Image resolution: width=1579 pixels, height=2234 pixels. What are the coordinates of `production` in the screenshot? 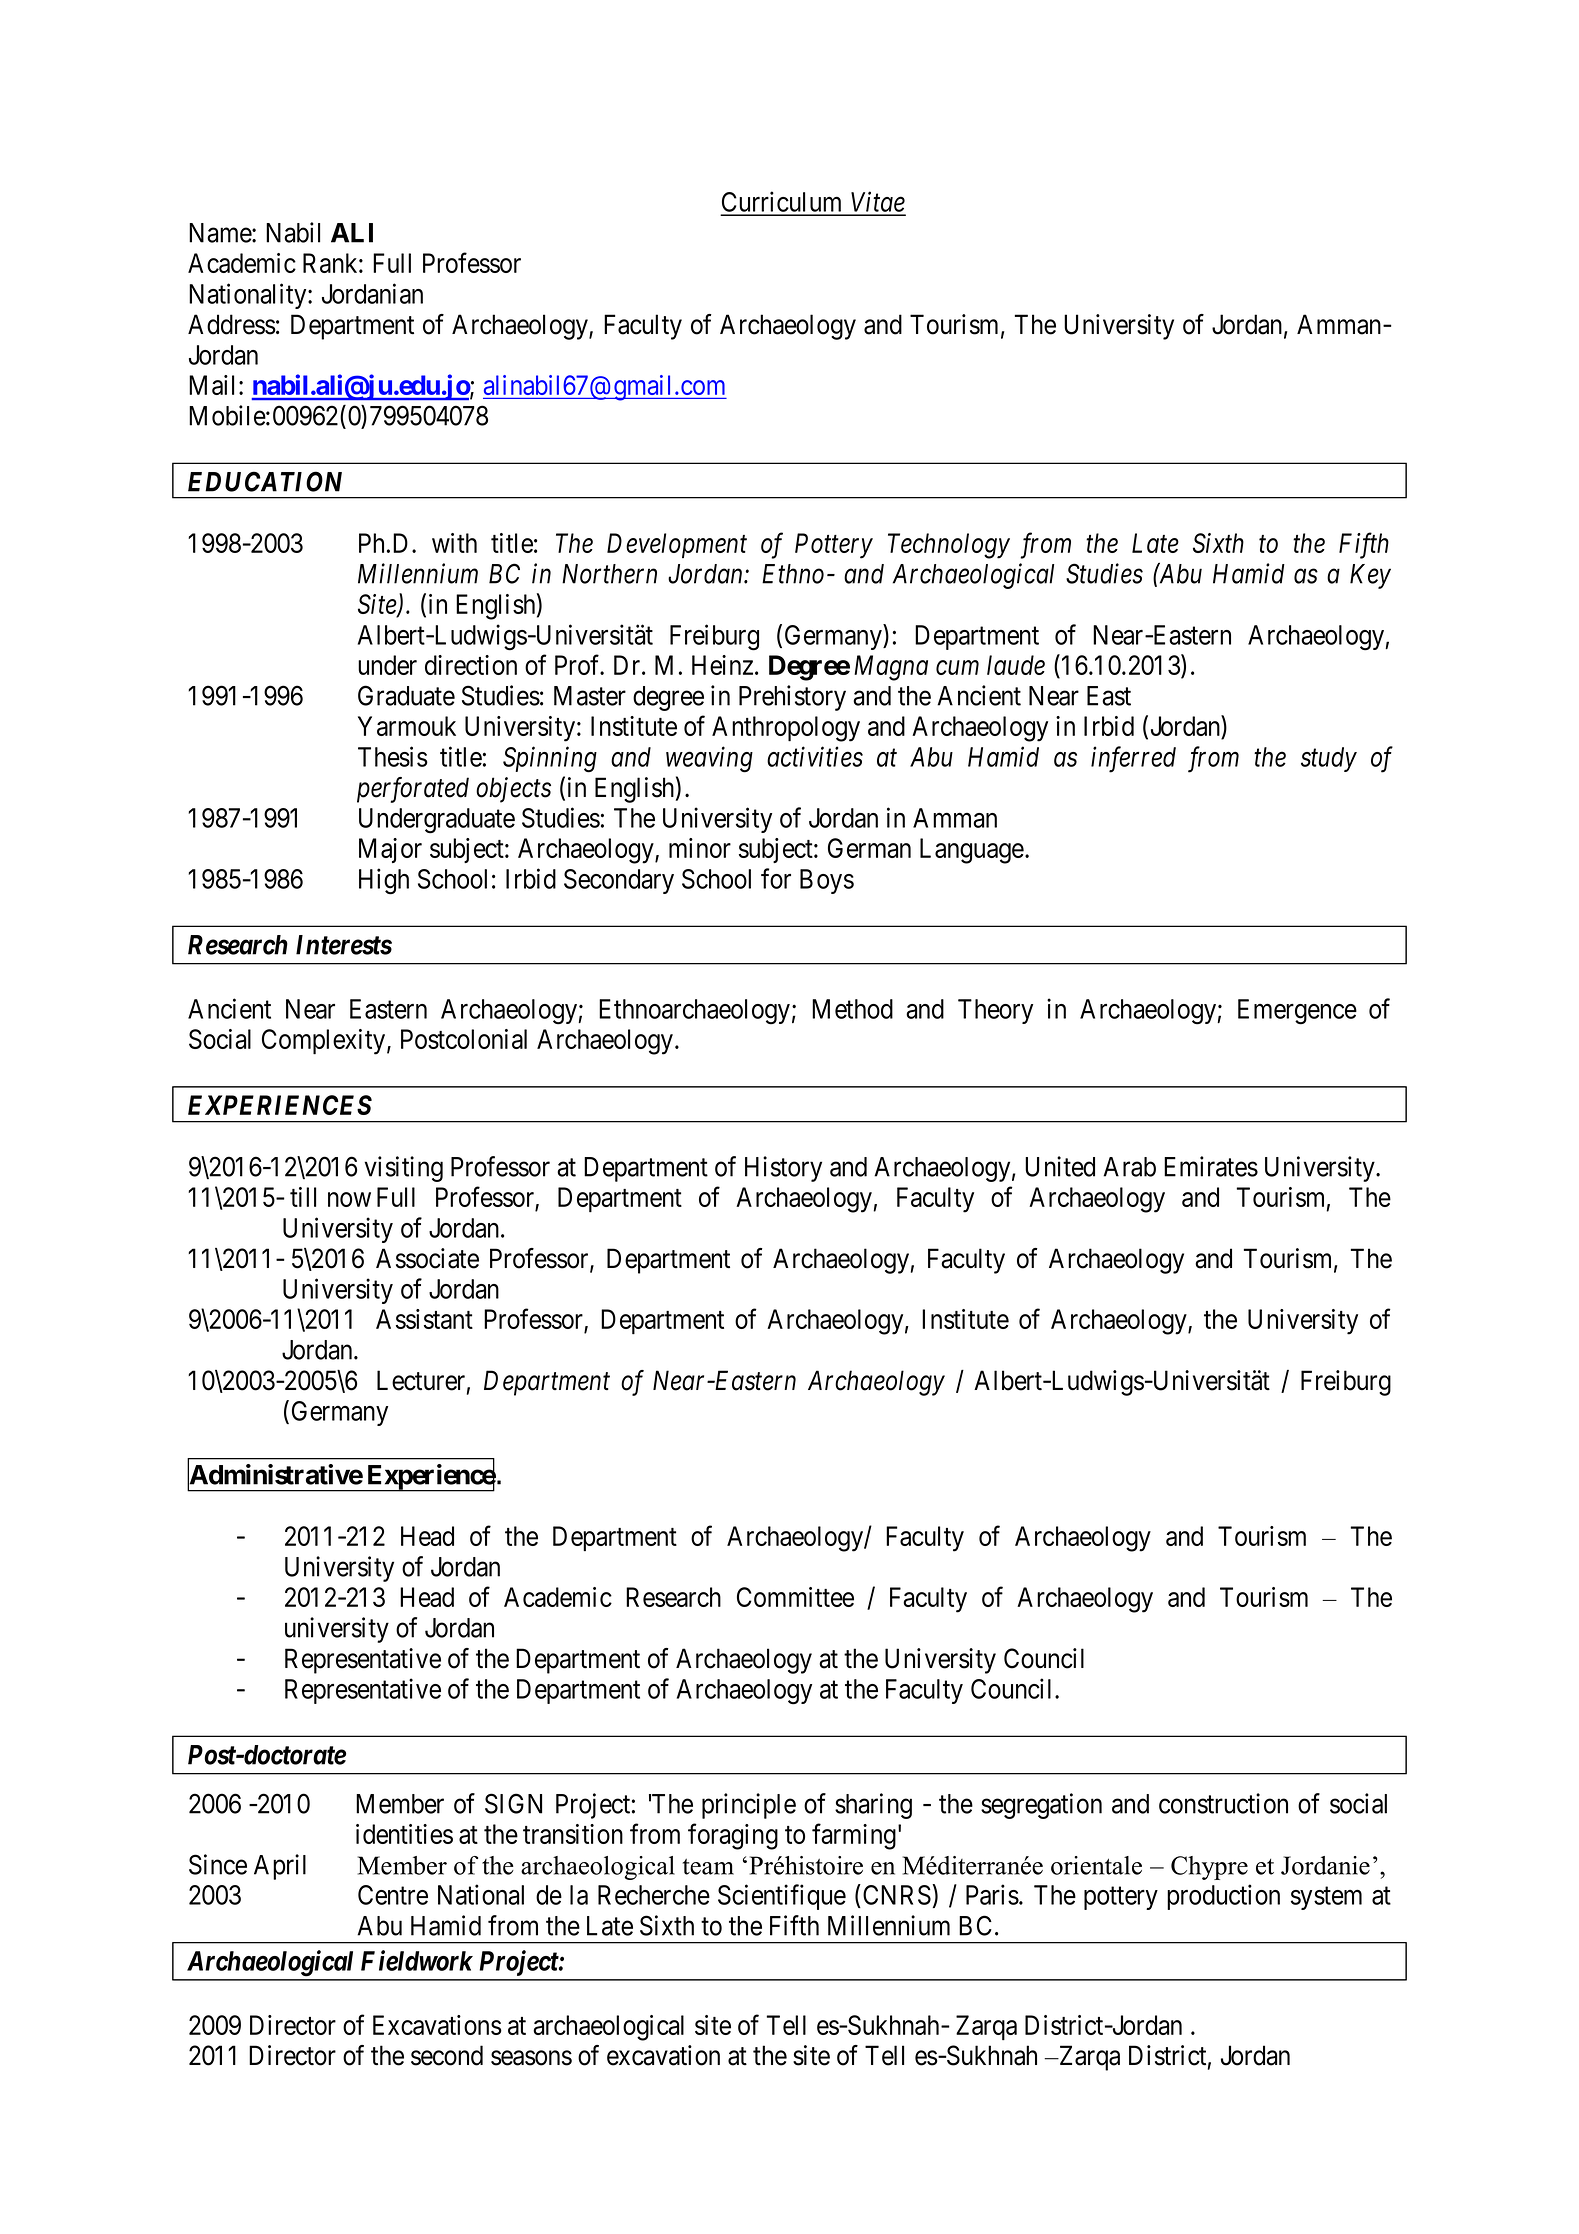 It's located at (1223, 1897).
